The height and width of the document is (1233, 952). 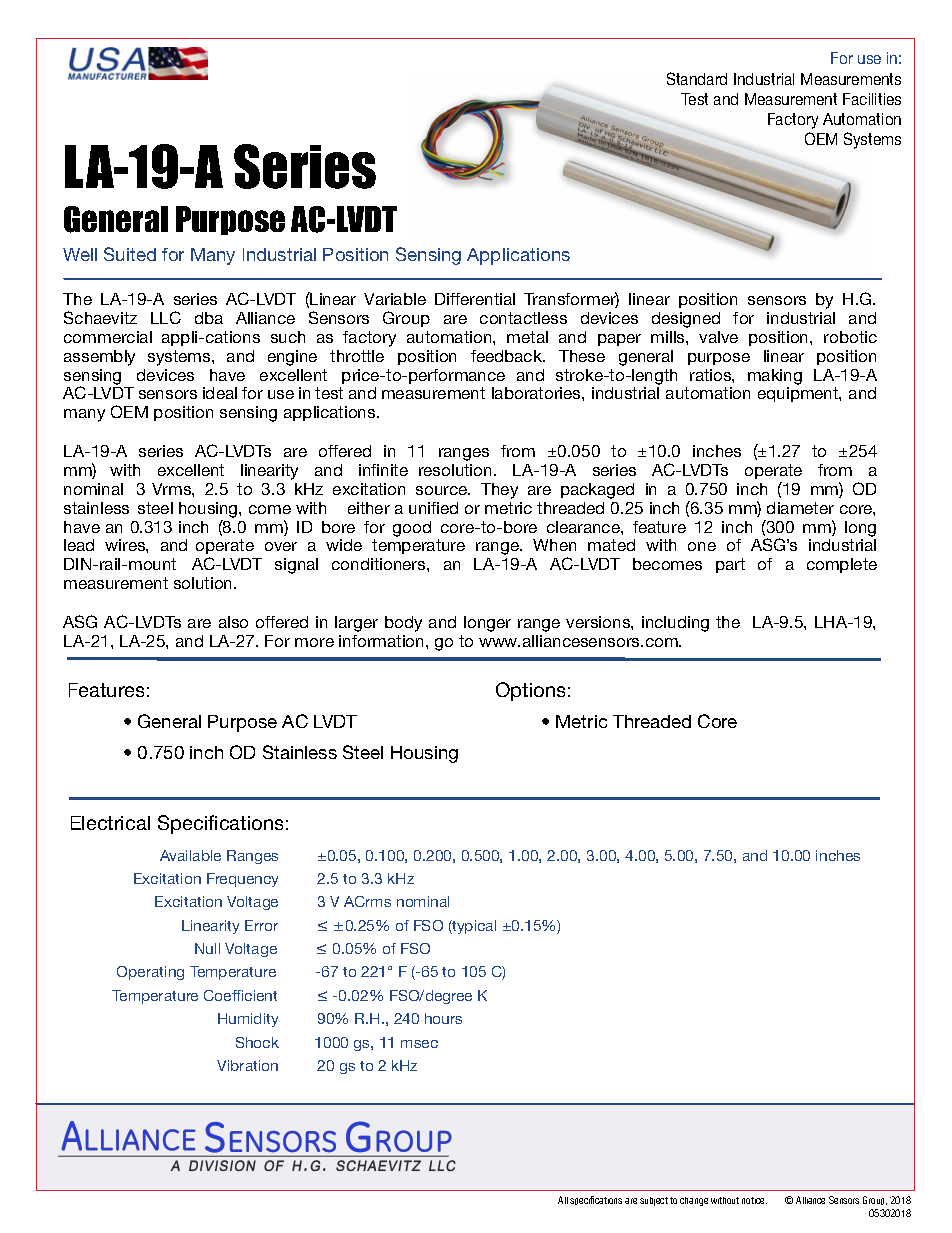 What do you see at coordinates (800, 508) in the document?
I see `diameter` at bounding box center [800, 508].
